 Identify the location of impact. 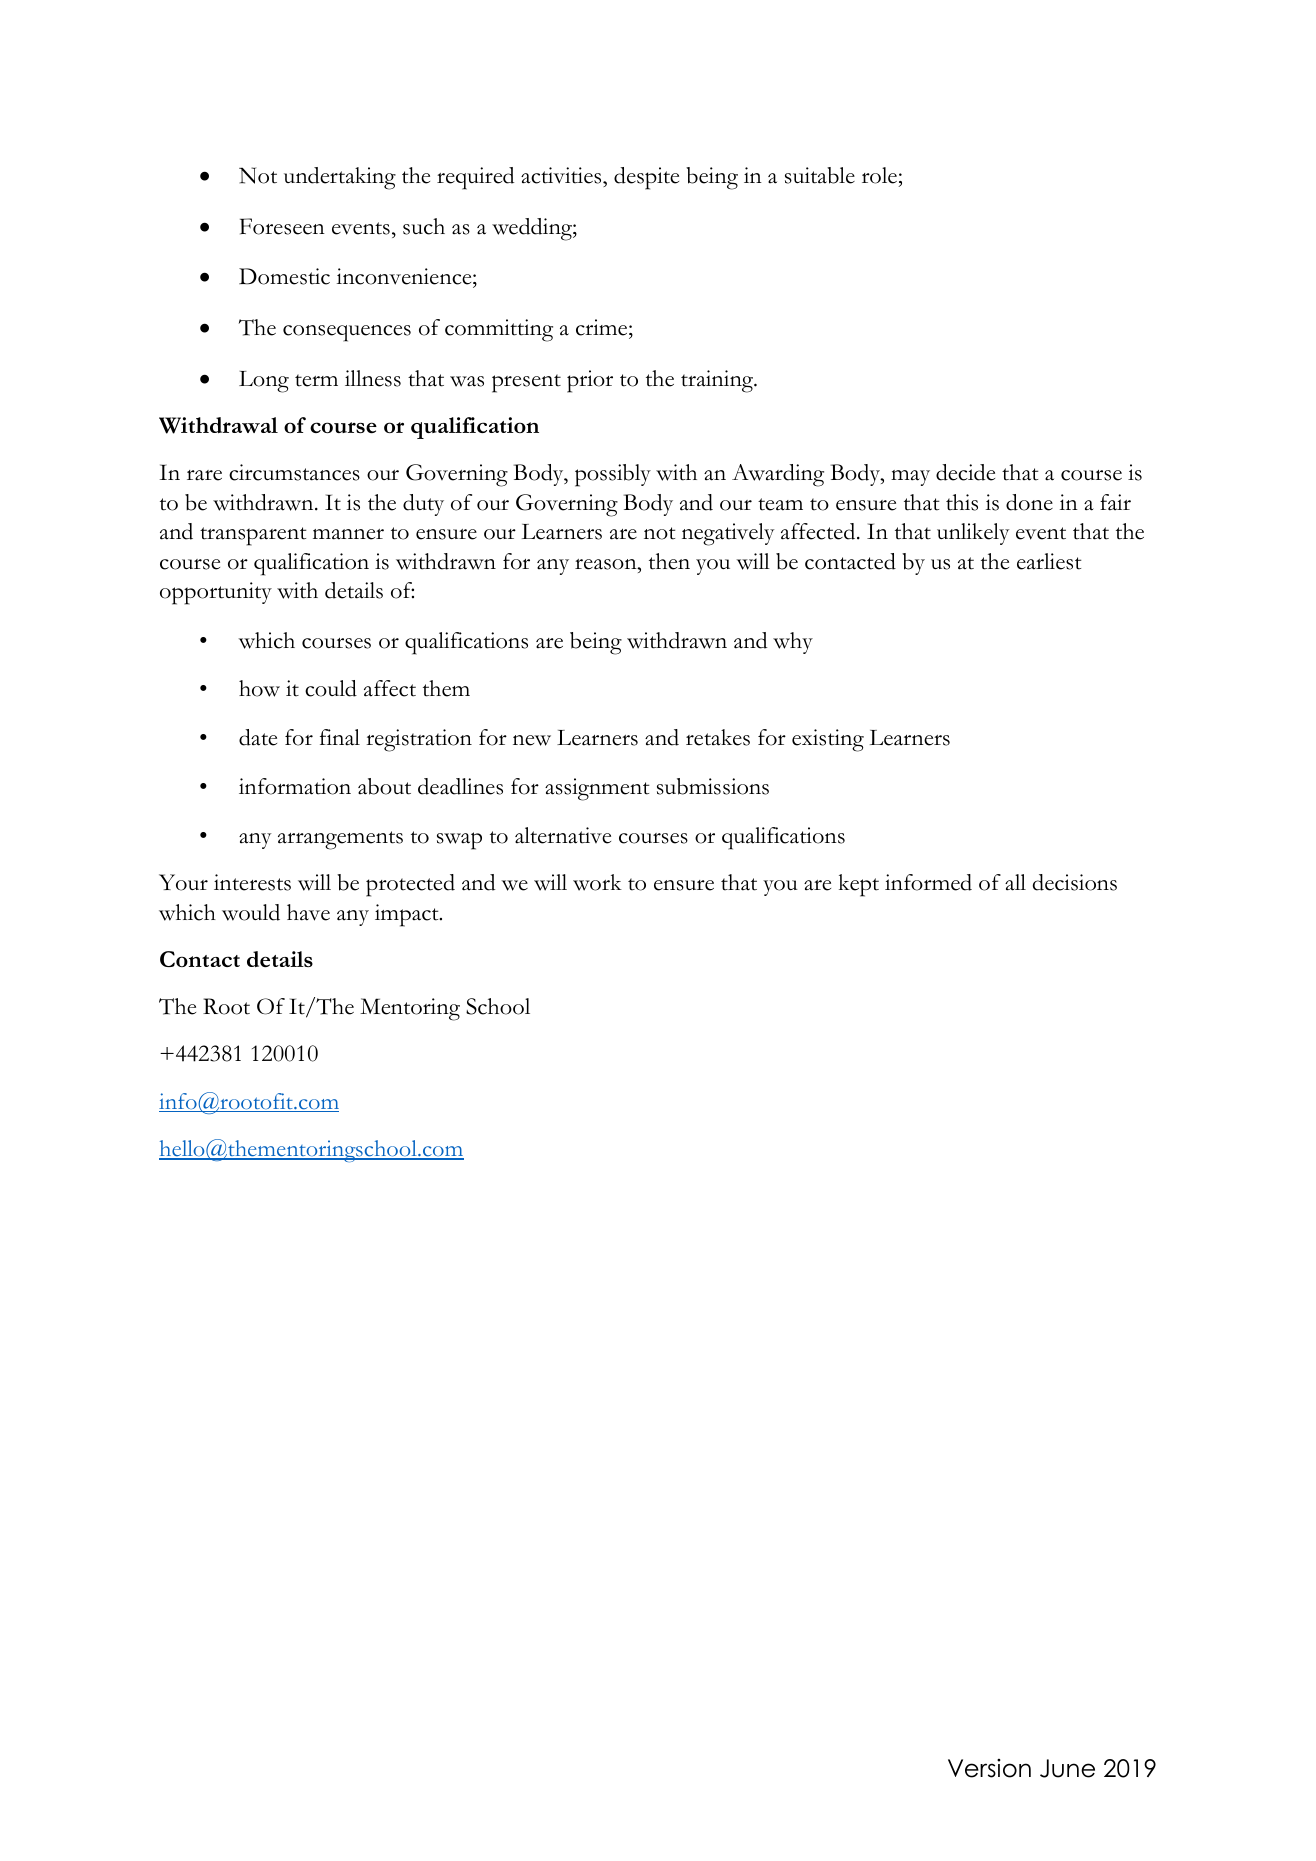
(408, 915).
